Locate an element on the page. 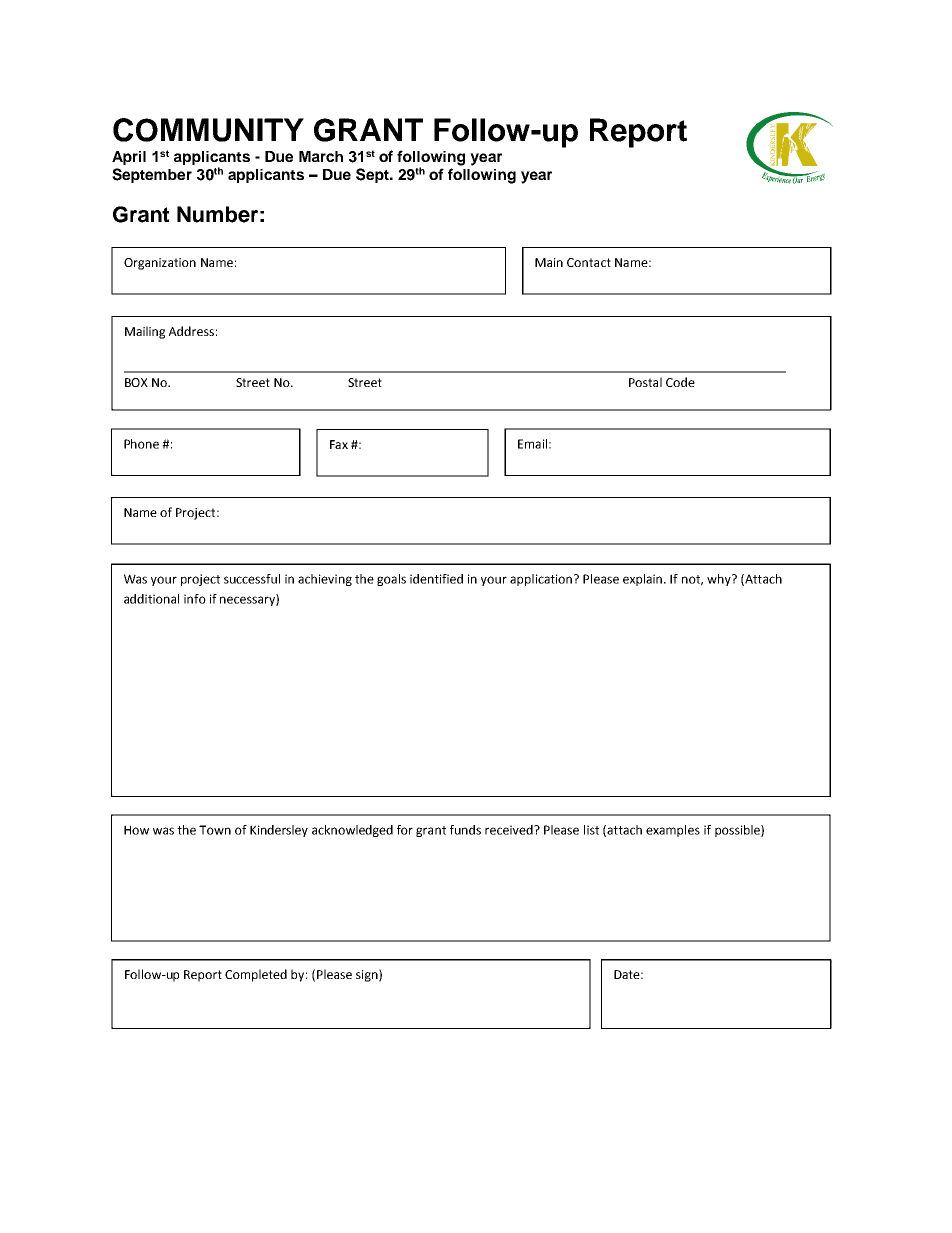 This document has height=1233, width=952. Town is located at coordinates (215, 830).
